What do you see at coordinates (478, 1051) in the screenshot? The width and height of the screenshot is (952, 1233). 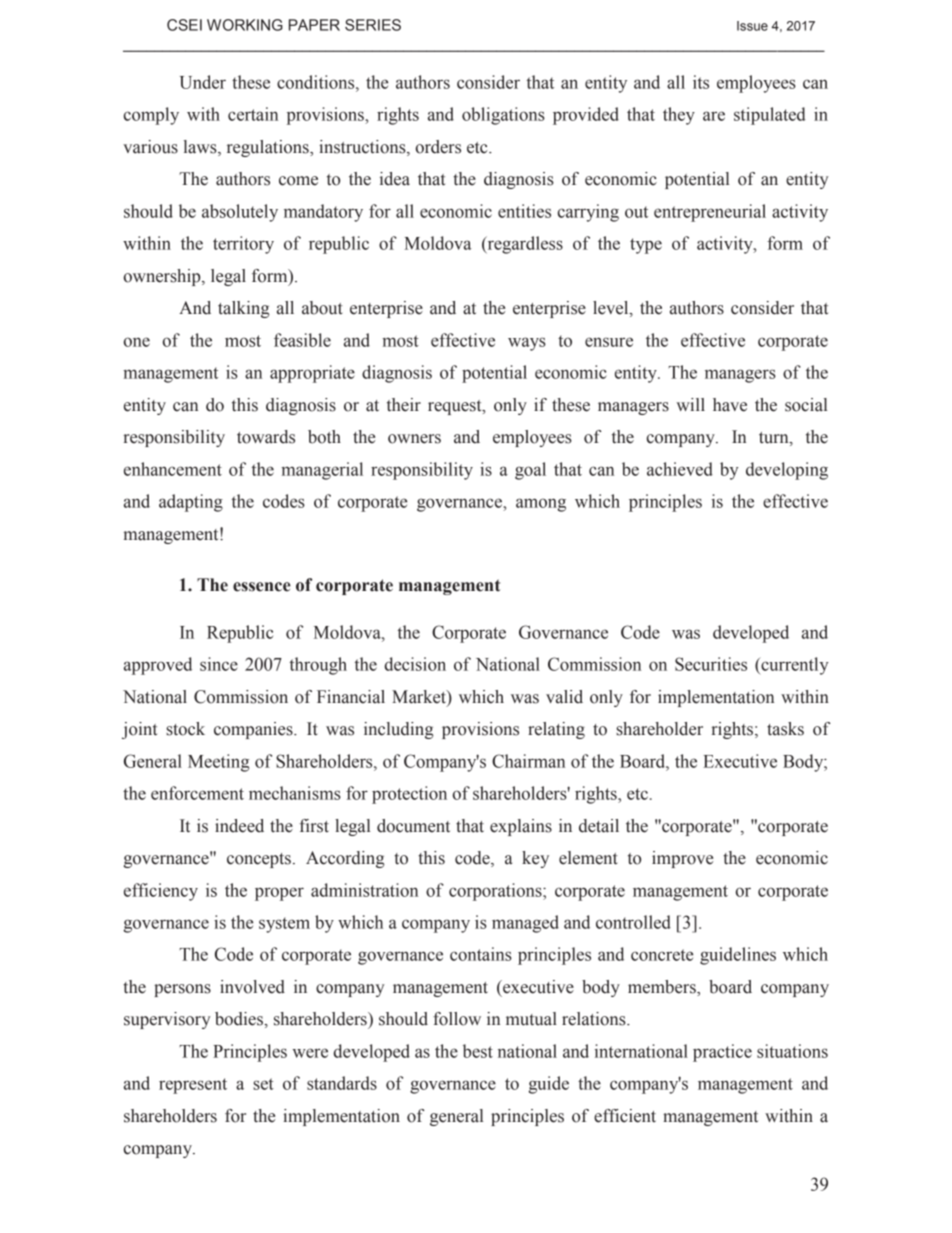 I see `best` at bounding box center [478, 1051].
